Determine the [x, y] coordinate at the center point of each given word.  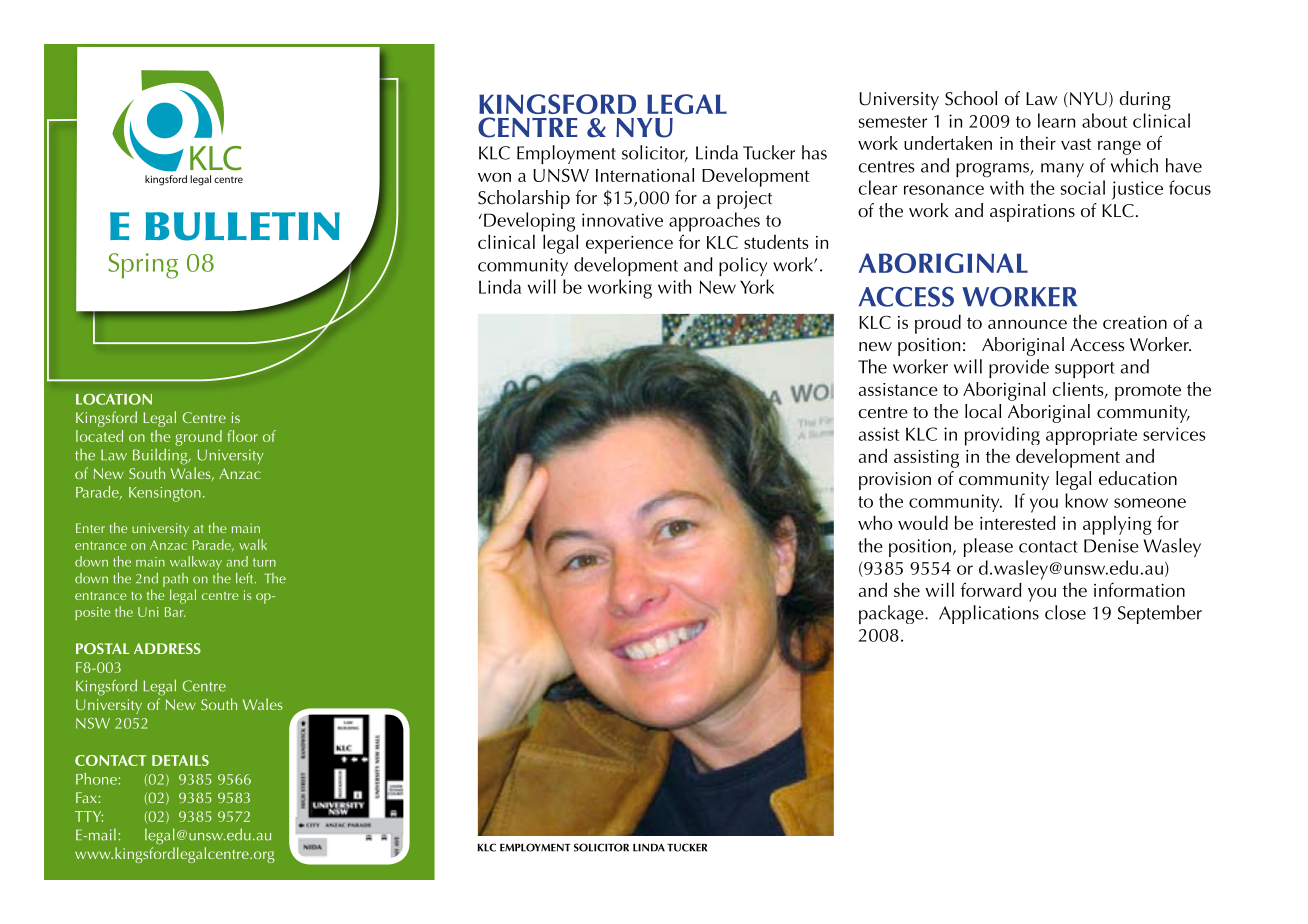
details [180, 760]
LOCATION [114, 399]
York [757, 286]
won [494, 177]
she [907, 590]
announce [1027, 324]
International [645, 175]
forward [991, 589]
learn [1056, 120]
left [246, 578]
